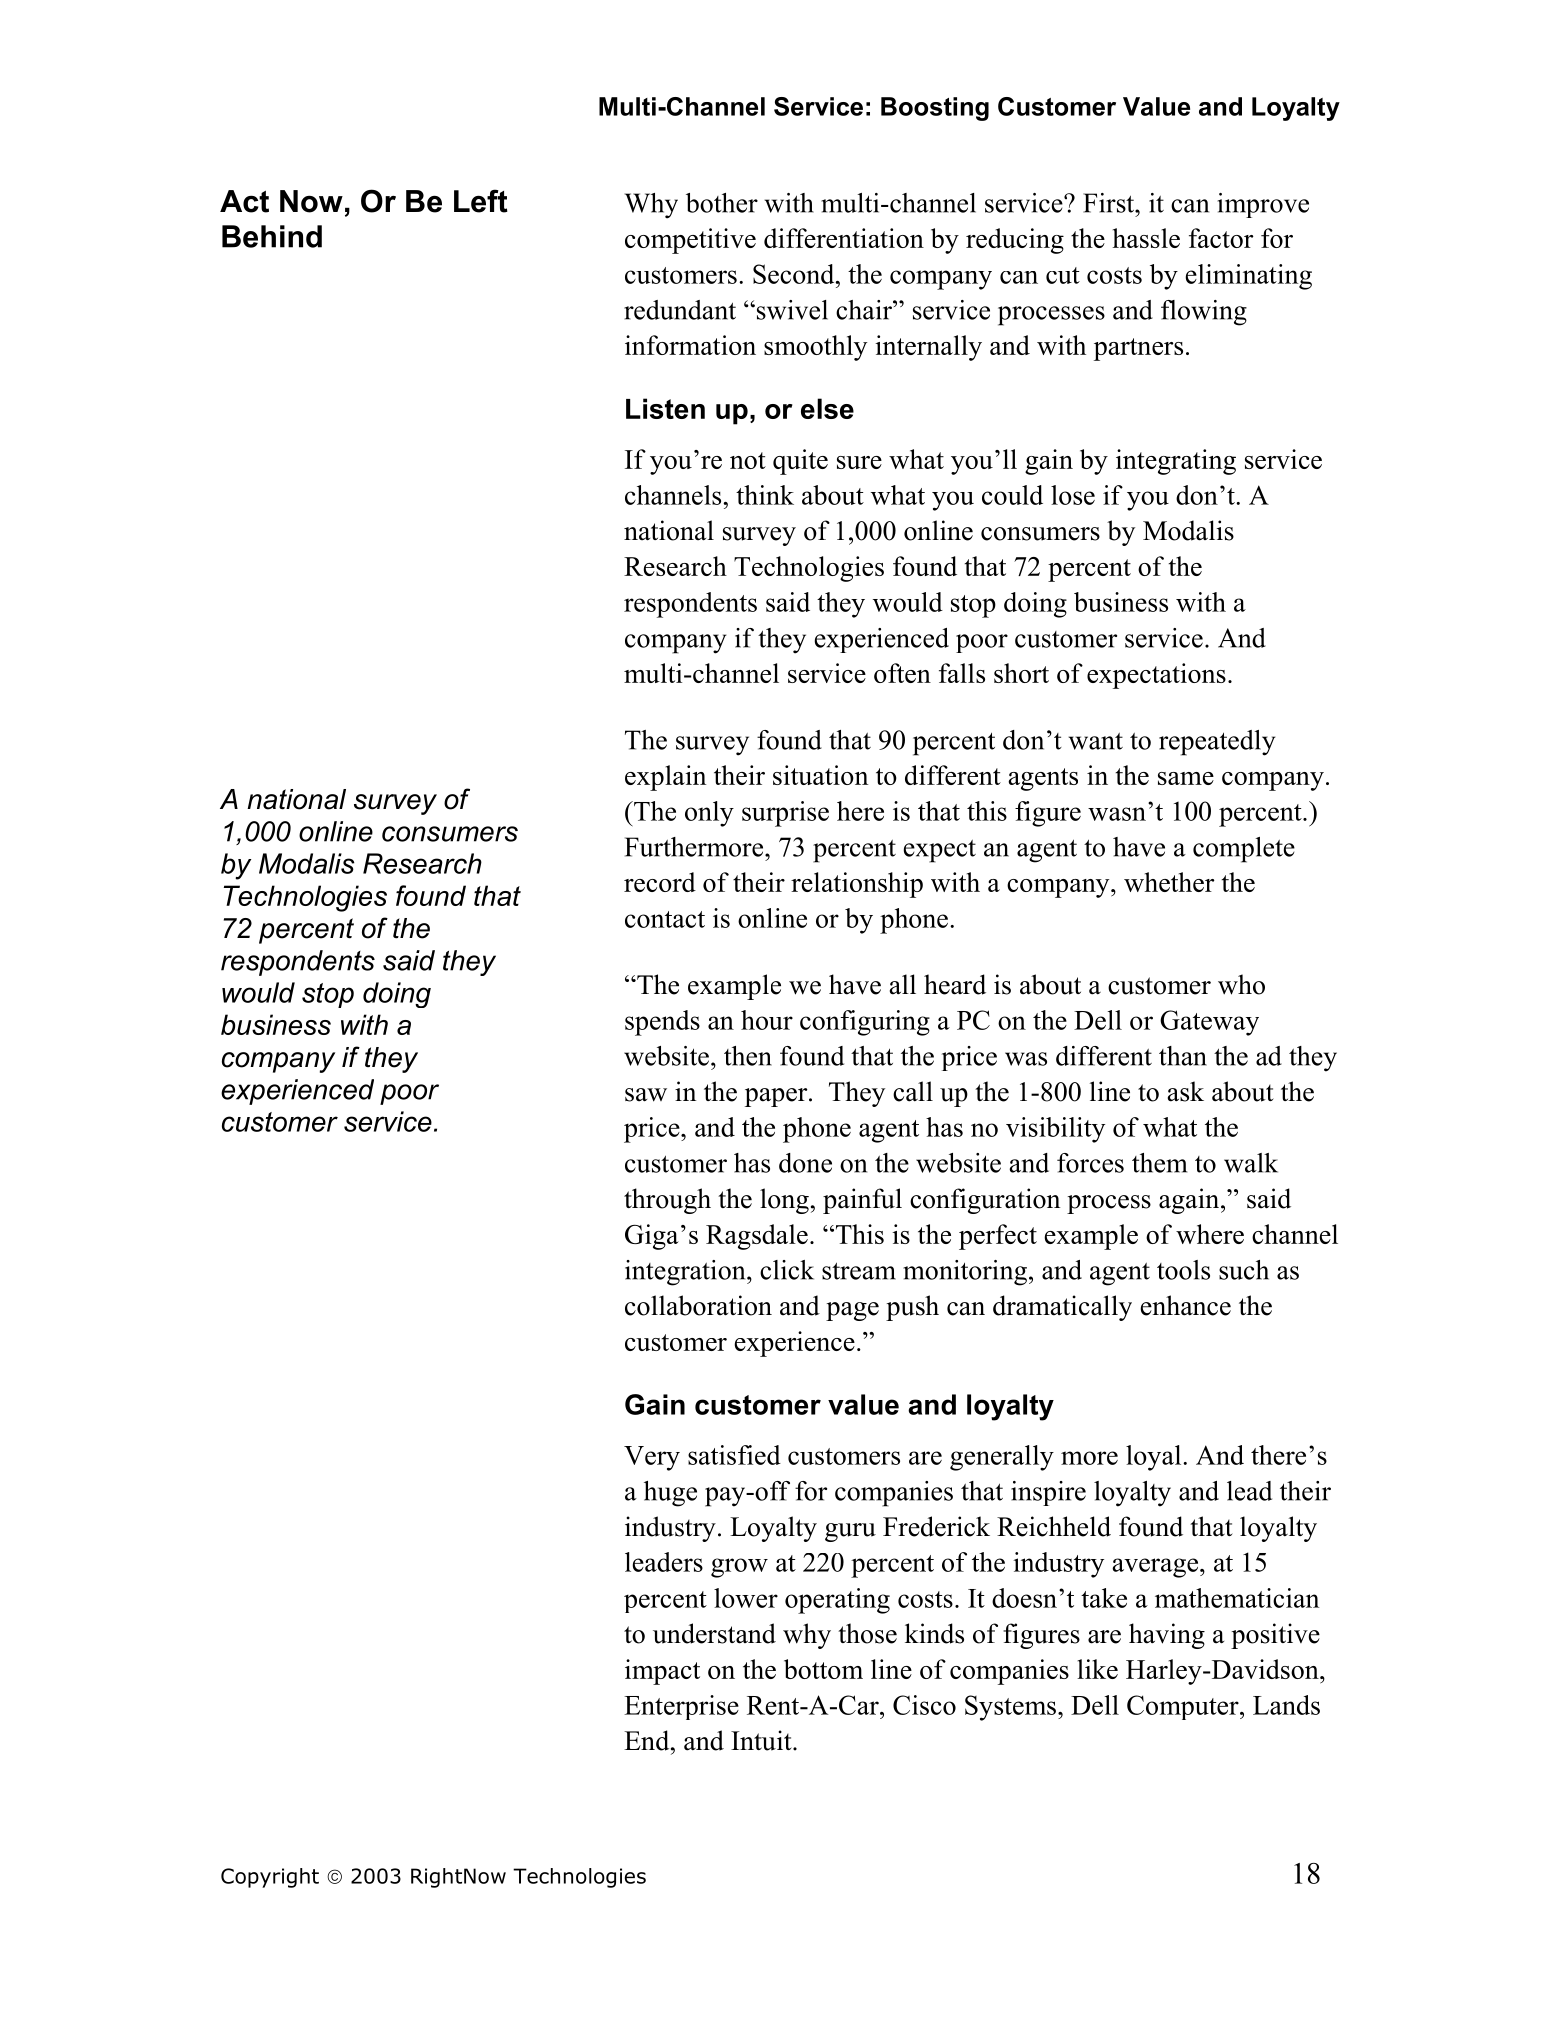 This page has width=1560, height=2019. What do you see at coordinates (1184, 1707) in the page?
I see `Computer` at bounding box center [1184, 1707].
